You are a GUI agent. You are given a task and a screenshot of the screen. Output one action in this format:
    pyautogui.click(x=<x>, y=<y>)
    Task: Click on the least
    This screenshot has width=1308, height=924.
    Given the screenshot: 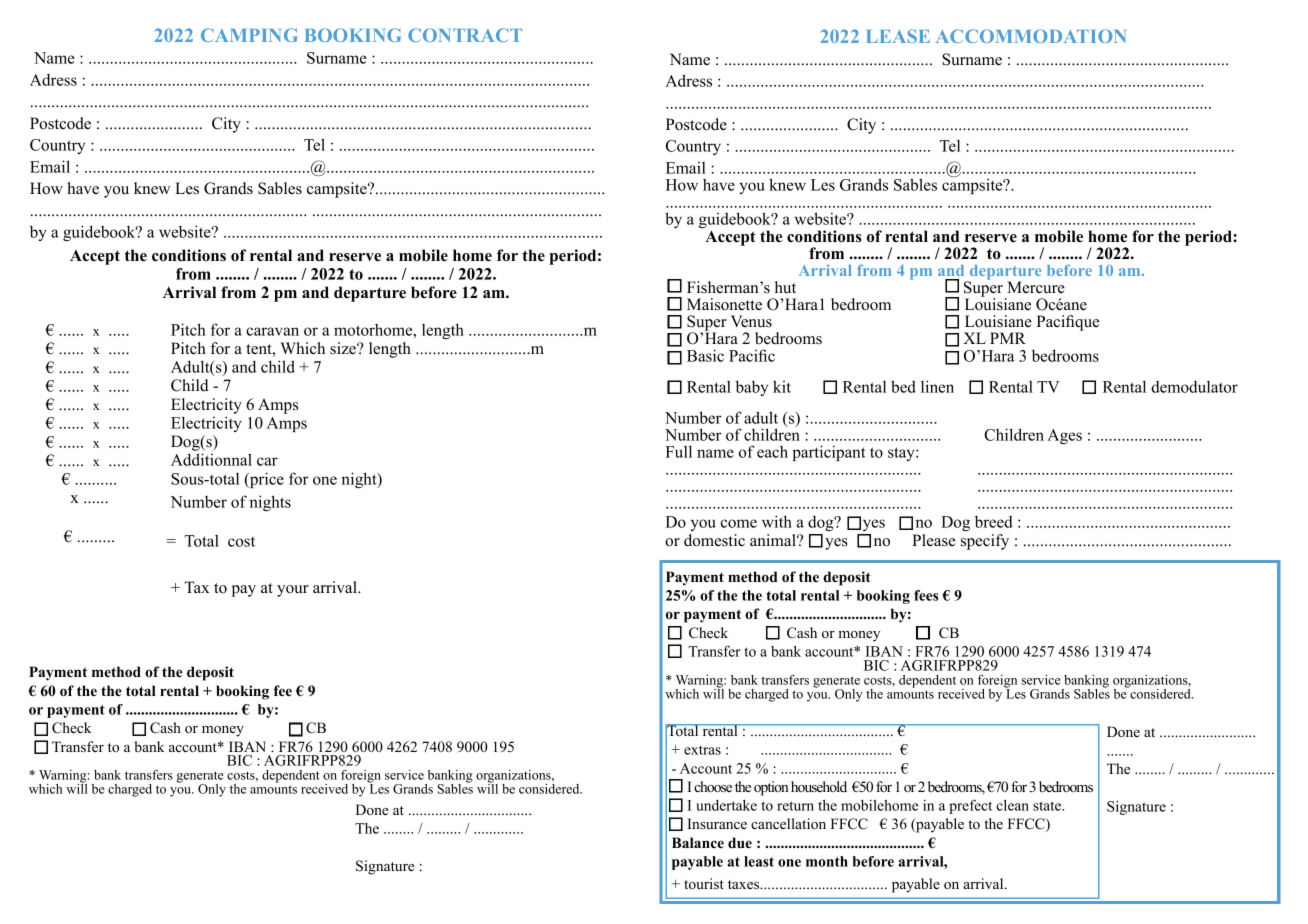 What is the action you would take?
    pyautogui.click(x=759, y=861)
